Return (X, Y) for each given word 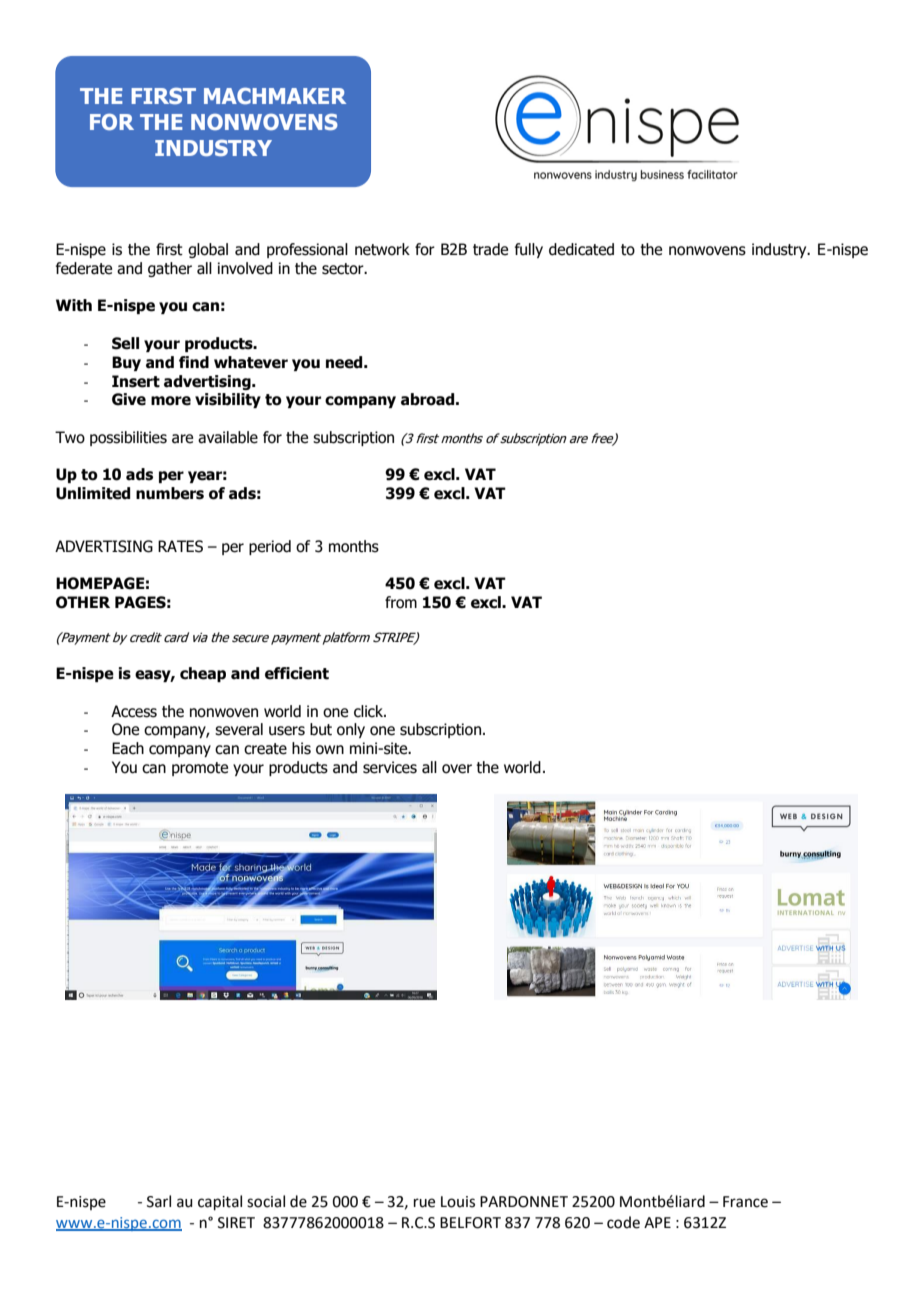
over (457, 769)
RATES (180, 546)
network (382, 249)
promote (200, 769)
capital (220, 1202)
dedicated (581, 249)
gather (170, 269)
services (390, 767)
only (351, 730)
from (401, 602)
